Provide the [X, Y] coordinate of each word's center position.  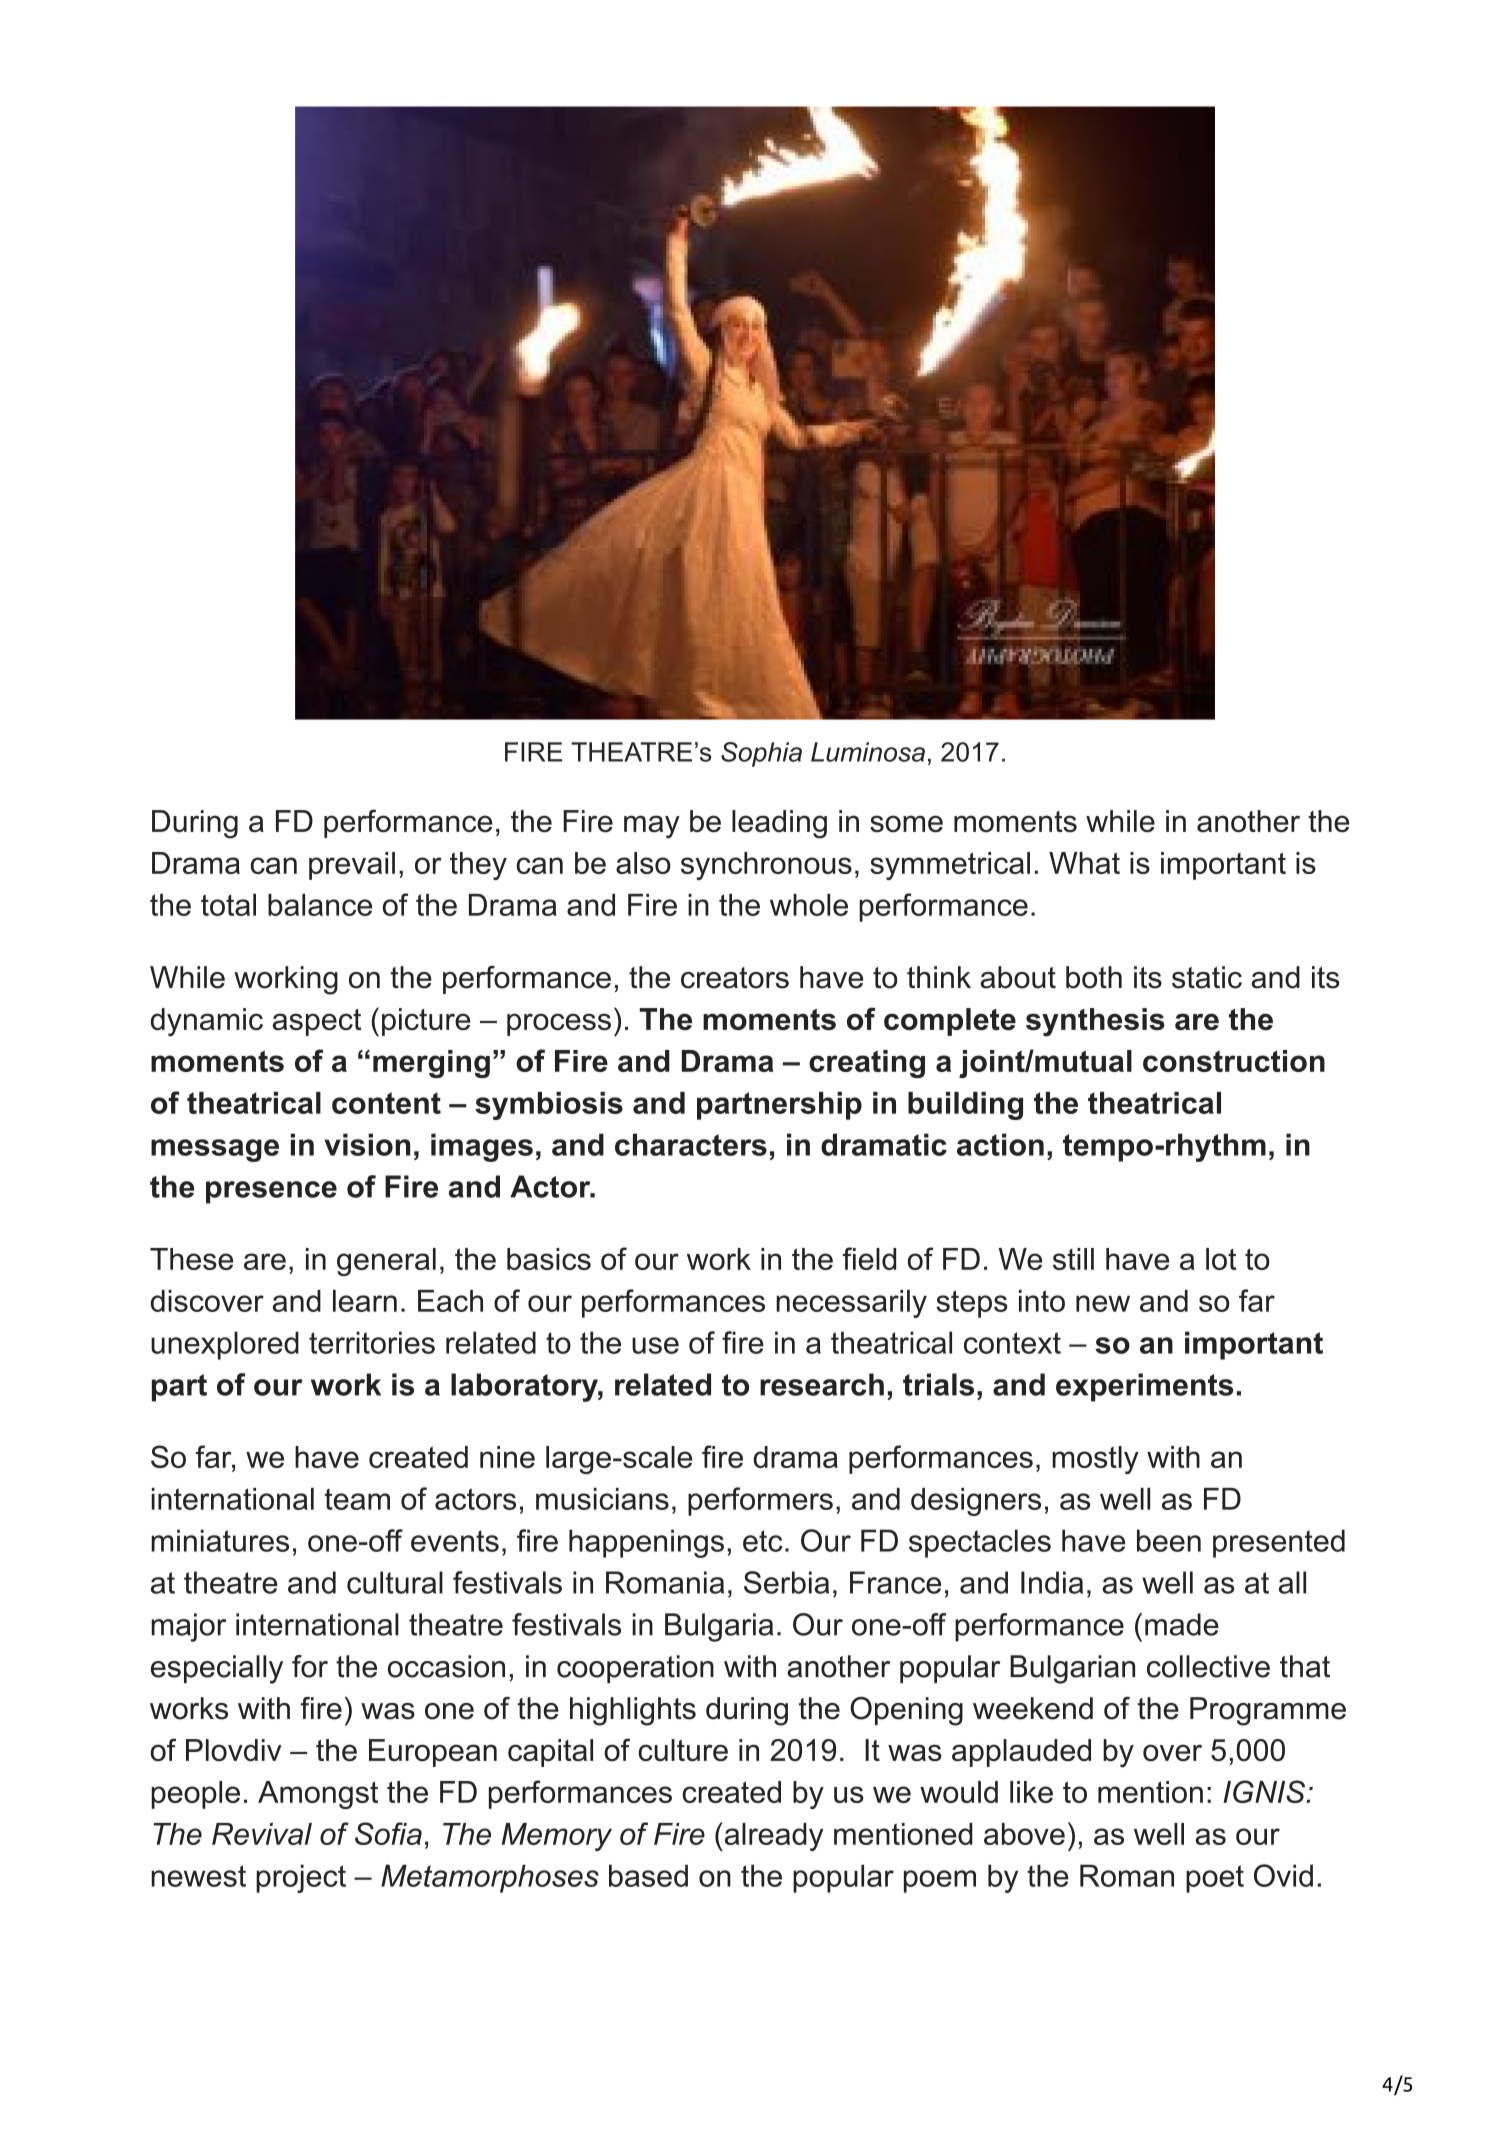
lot [1221, 1259]
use [655, 1345]
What [1084, 863]
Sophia [761, 754]
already [772, 1836]
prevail [352, 866]
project [301, 1878]
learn [365, 1301]
